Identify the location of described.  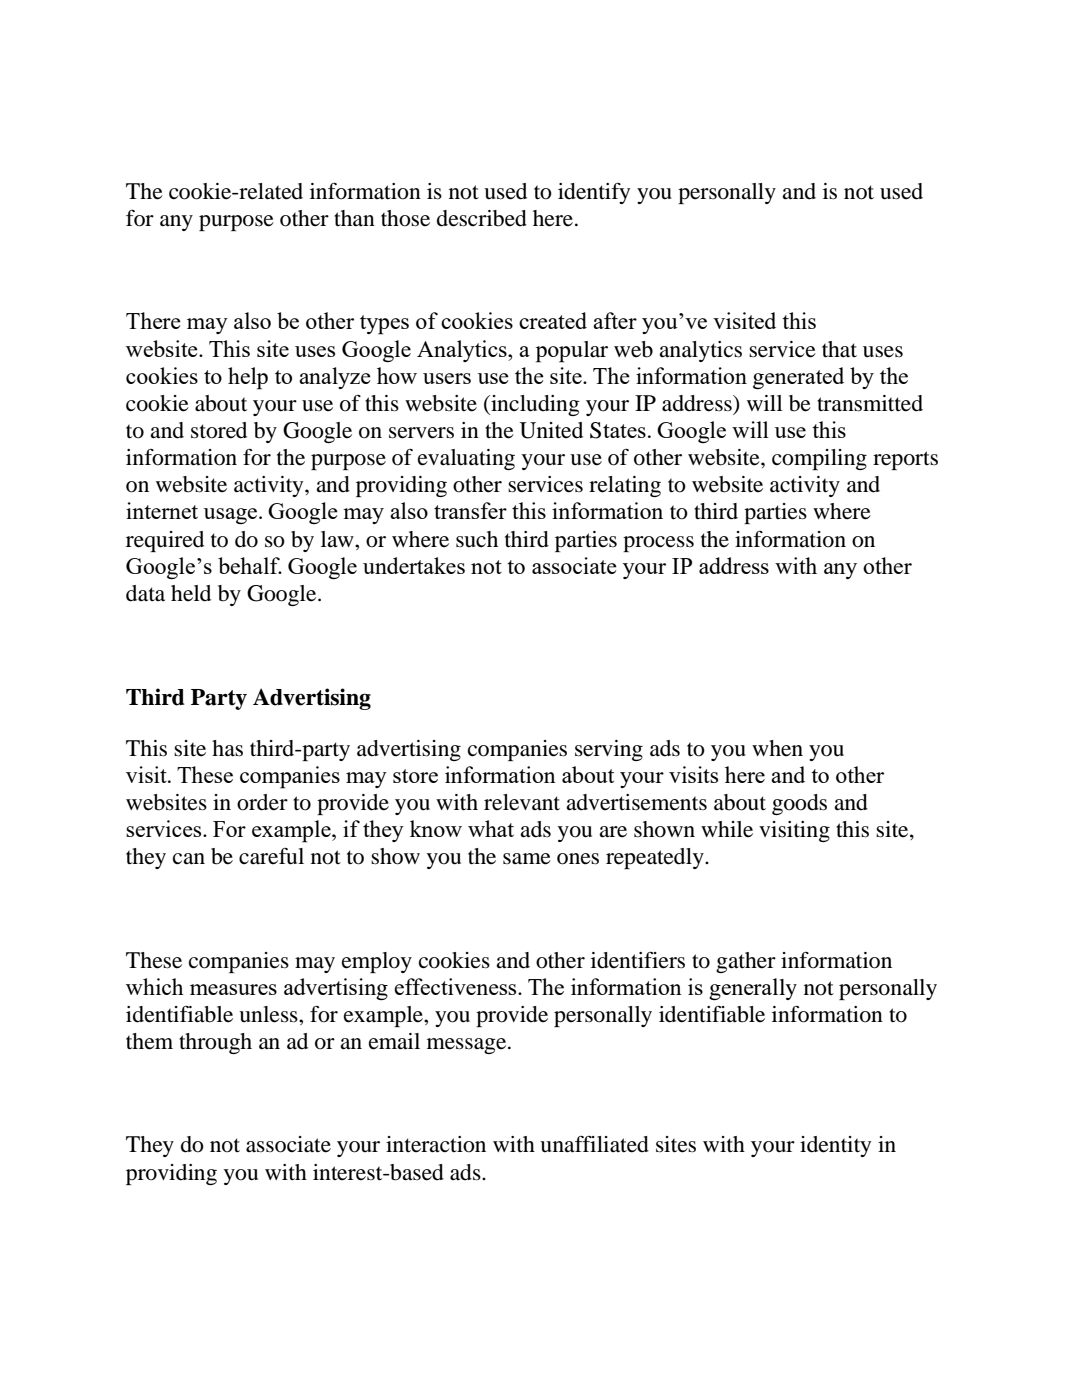
(482, 218).
